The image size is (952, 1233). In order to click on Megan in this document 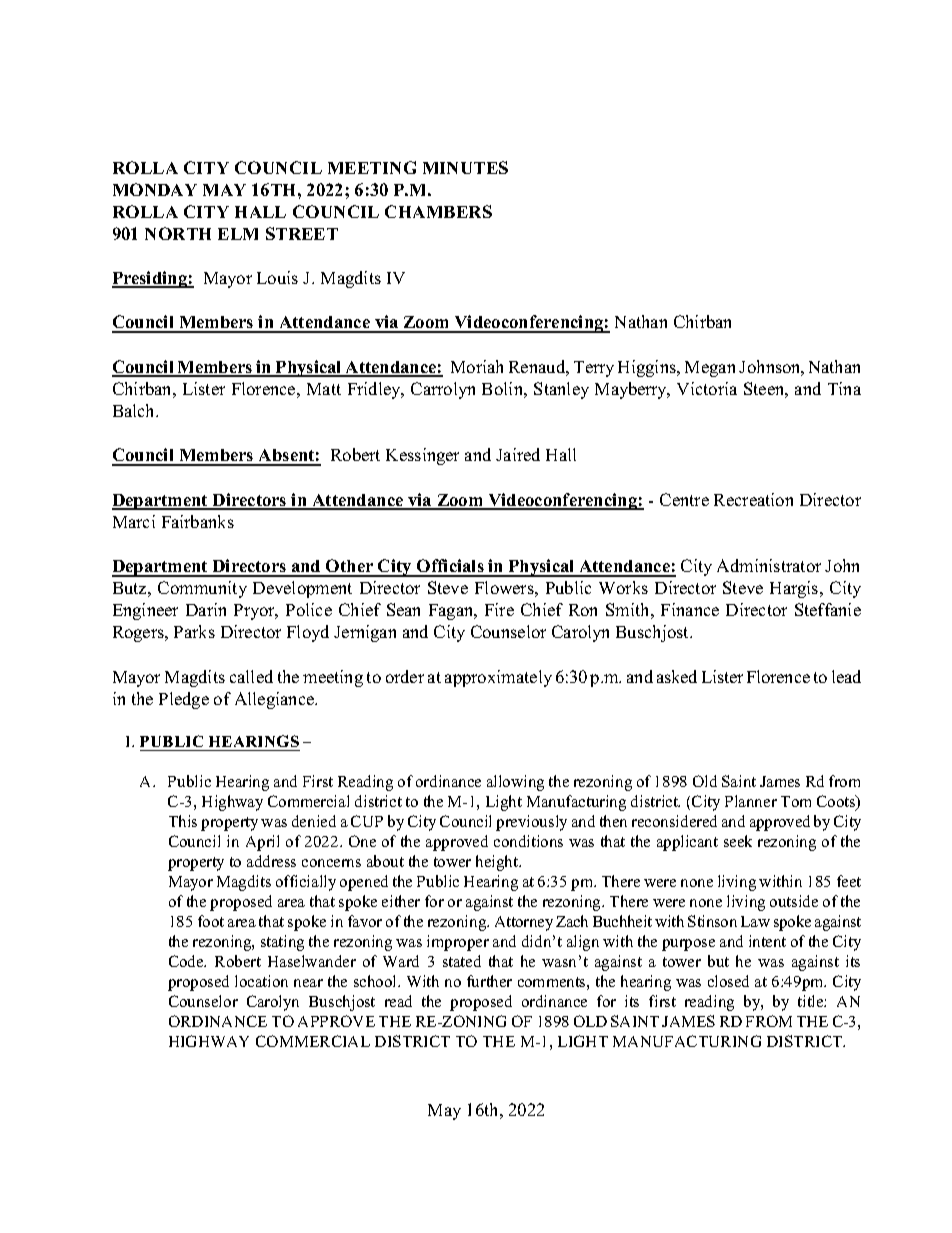, I will do `click(710, 369)`.
